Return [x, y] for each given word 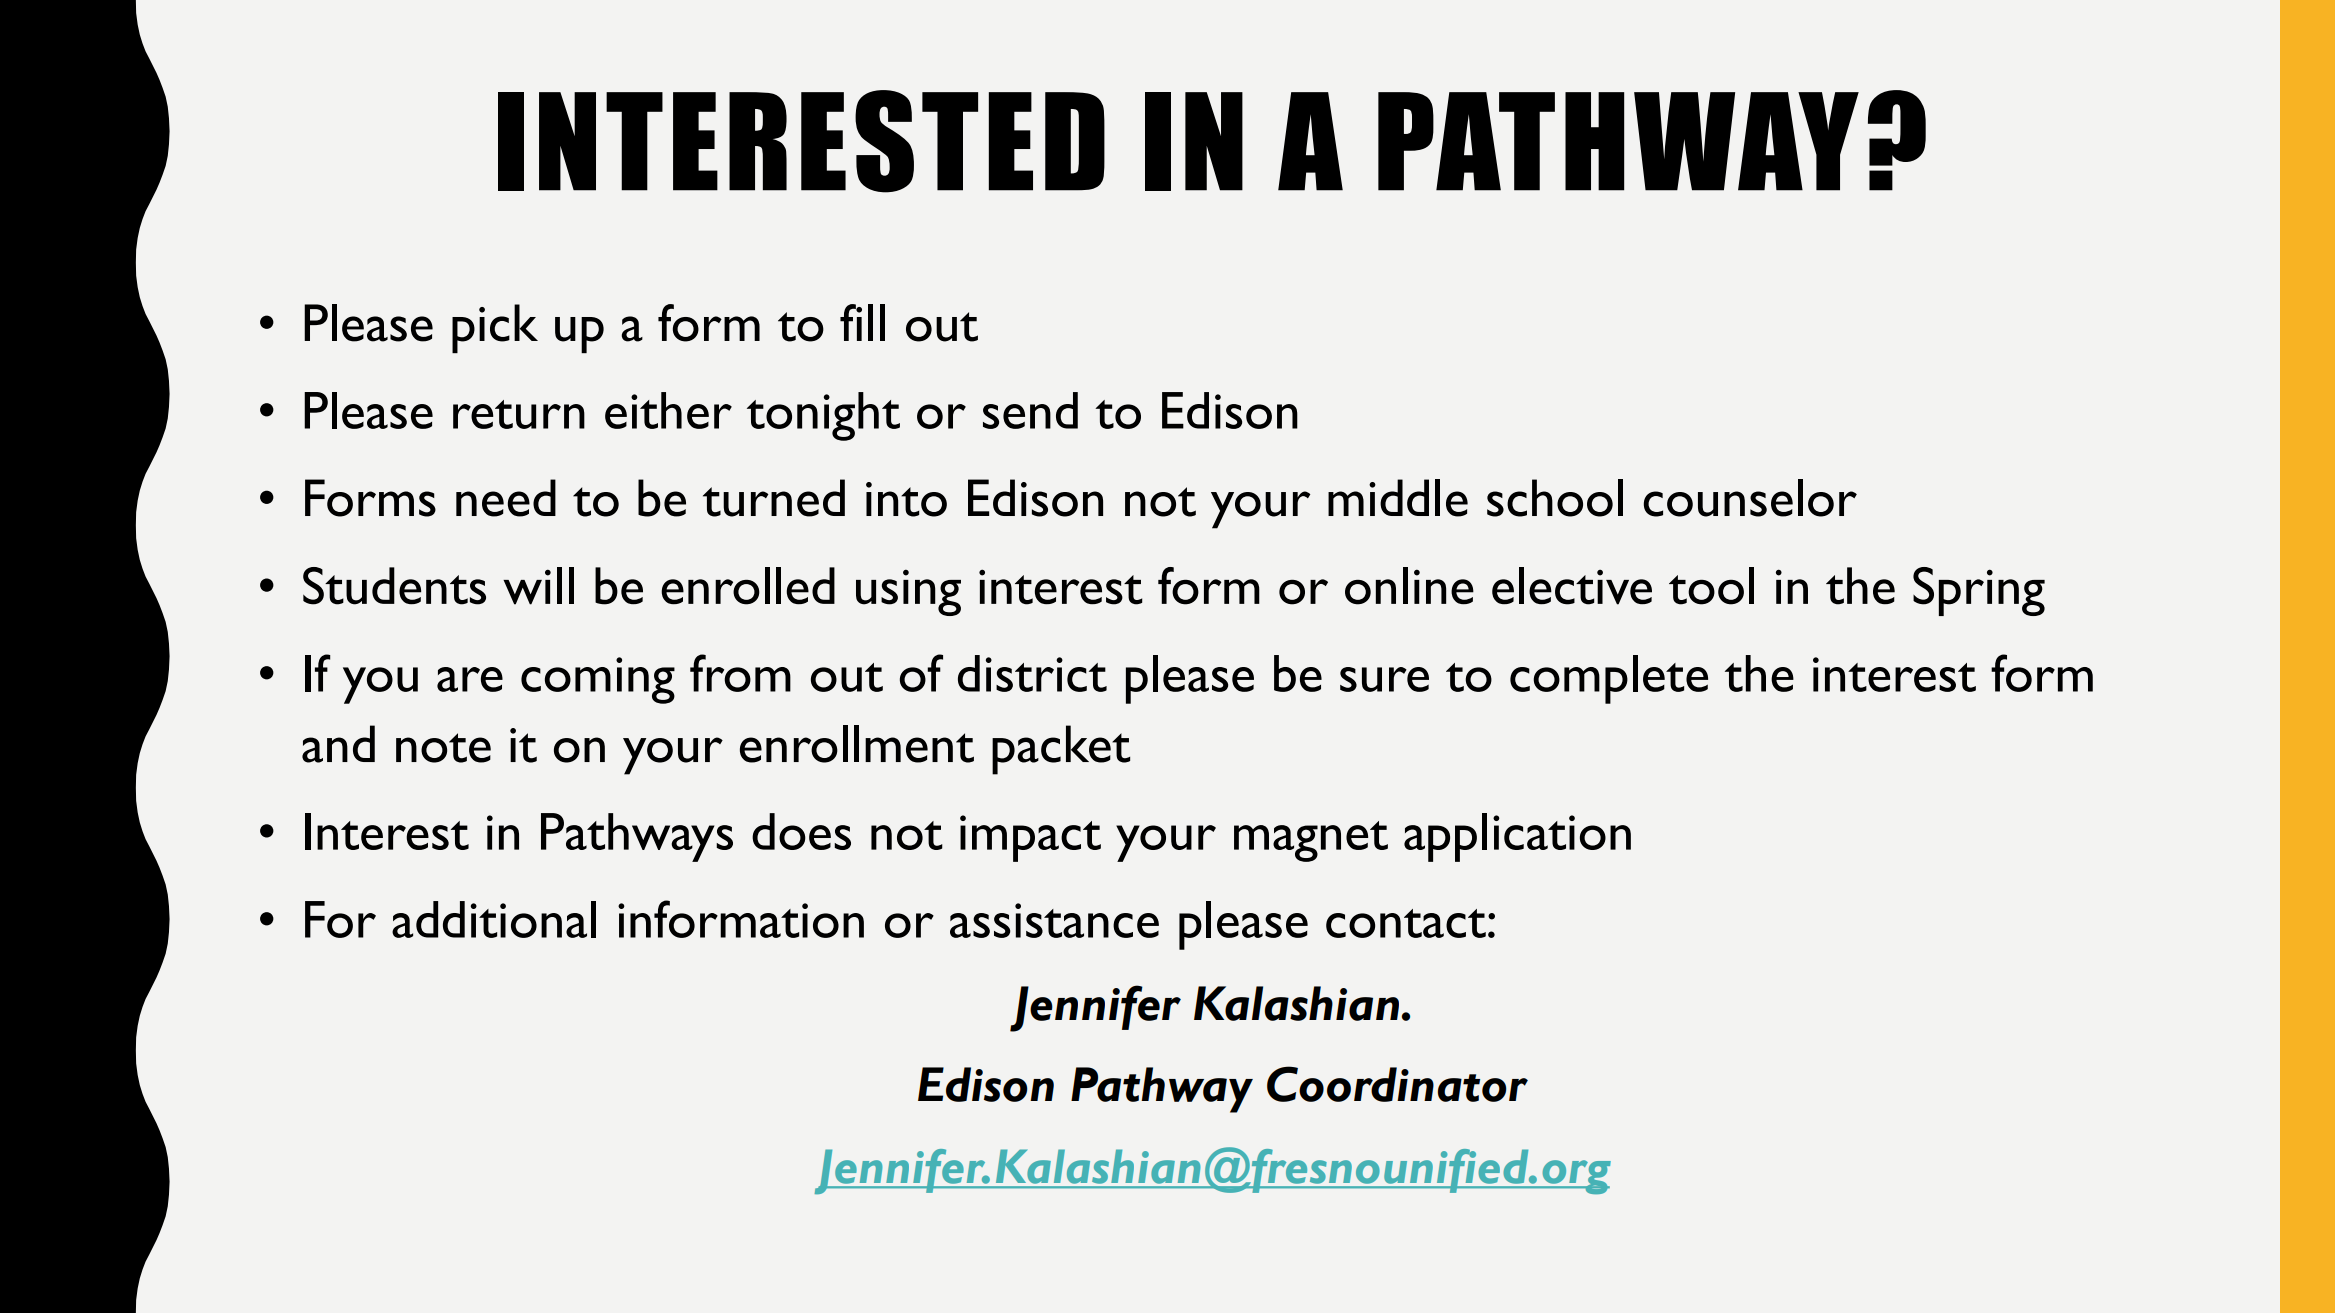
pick [495, 328]
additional [494, 919]
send [1030, 410]
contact [1406, 923]
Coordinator [1397, 1084]
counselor [1750, 498]
